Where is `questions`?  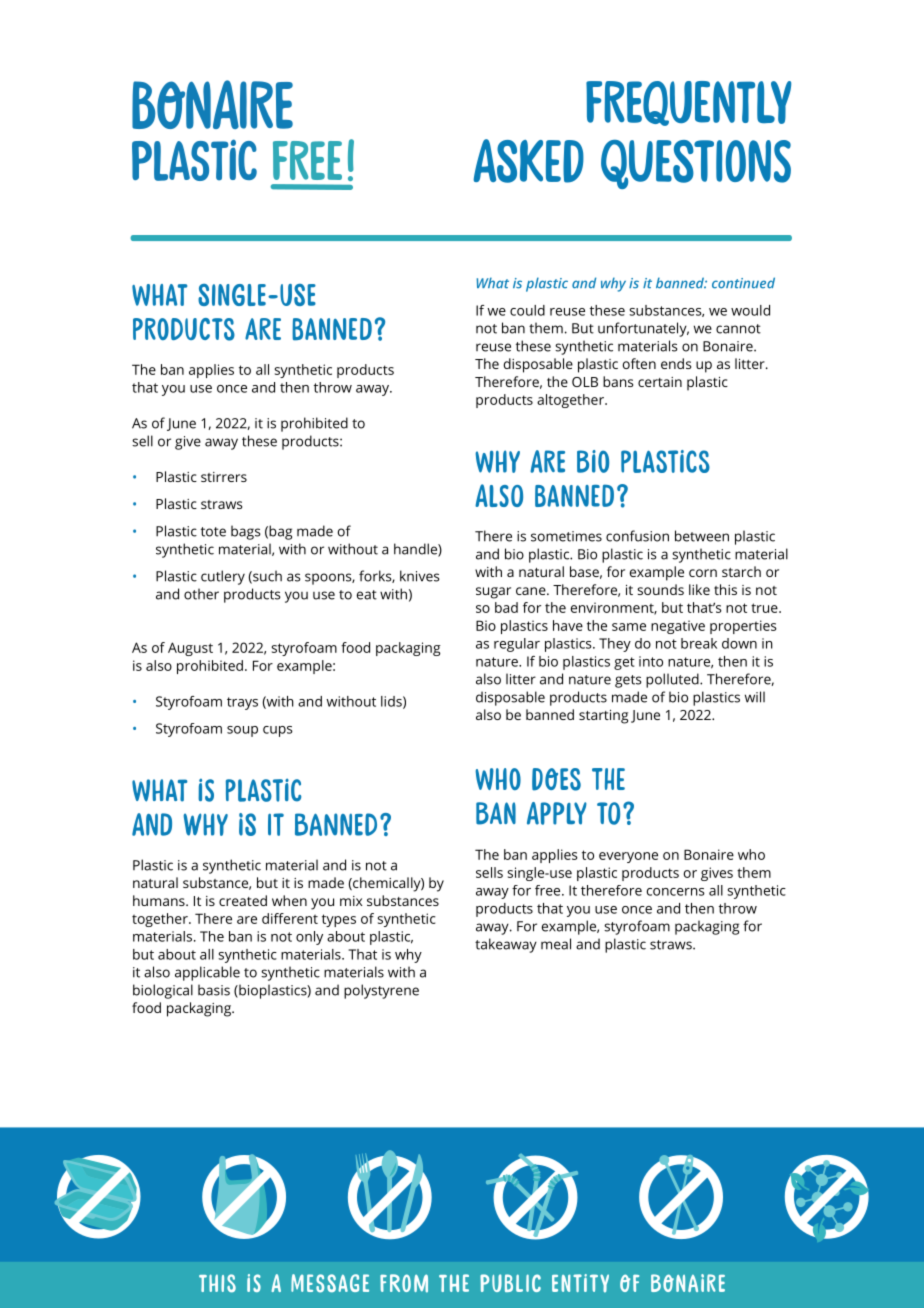
questions is located at coordinates (696, 164).
